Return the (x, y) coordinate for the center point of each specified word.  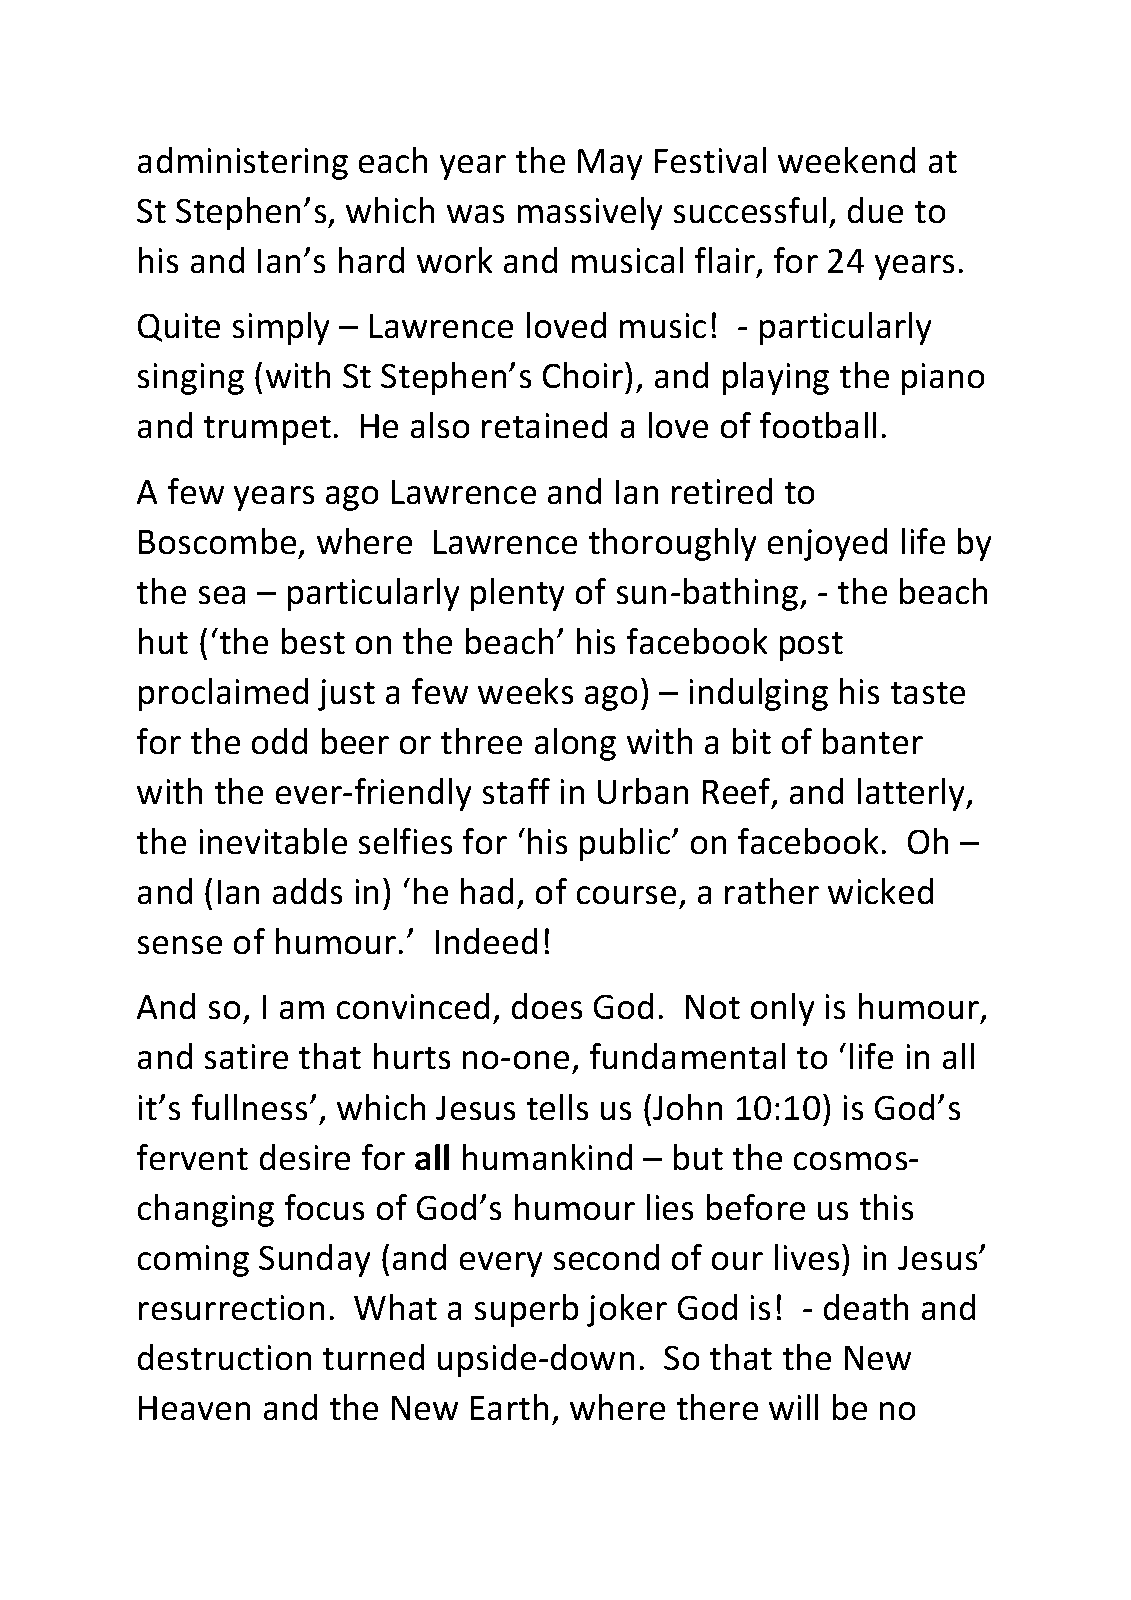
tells (557, 1107)
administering (242, 163)
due (875, 210)
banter (873, 741)
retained (544, 425)
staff (516, 791)
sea (222, 595)
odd (279, 741)
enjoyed (827, 544)
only (782, 1009)
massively (590, 213)
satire (246, 1057)
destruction (224, 1357)
